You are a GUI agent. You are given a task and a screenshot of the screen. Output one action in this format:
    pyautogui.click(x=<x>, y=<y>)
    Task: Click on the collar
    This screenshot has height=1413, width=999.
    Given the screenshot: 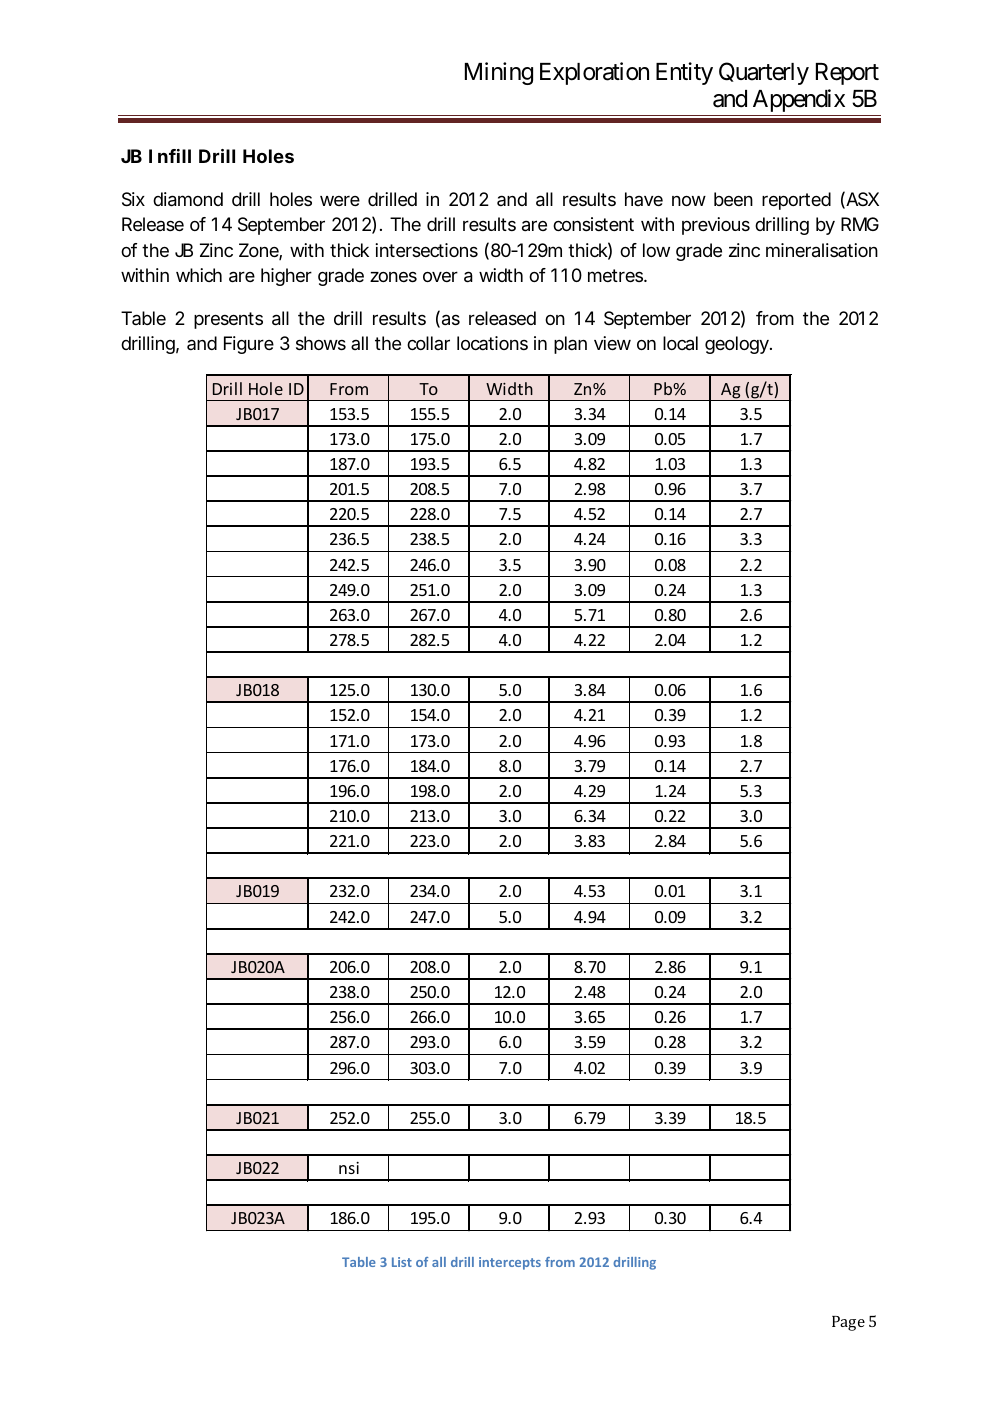 What is the action you would take?
    pyautogui.click(x=428, y=343)
